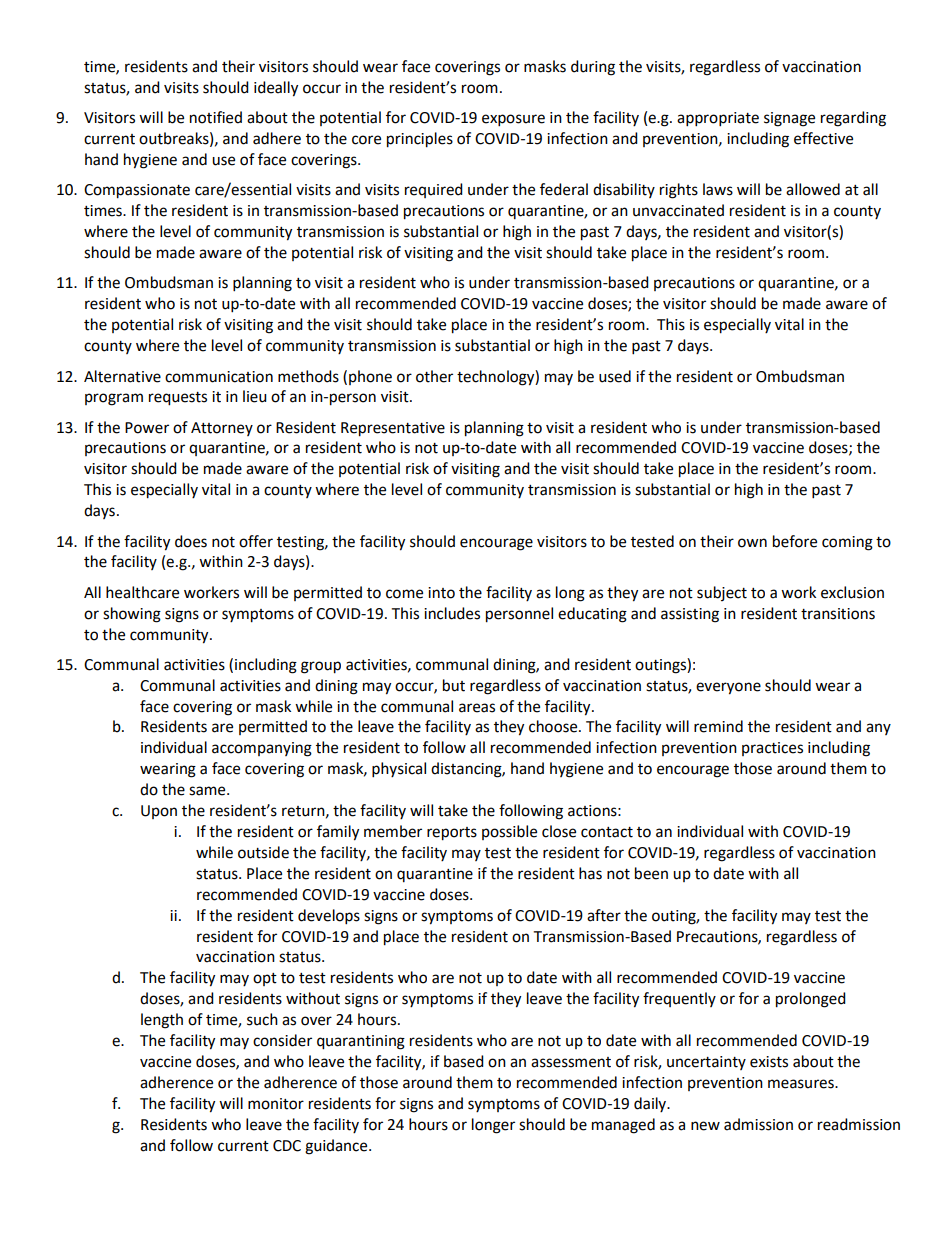  I want to click on showing, so click(132, 615).
